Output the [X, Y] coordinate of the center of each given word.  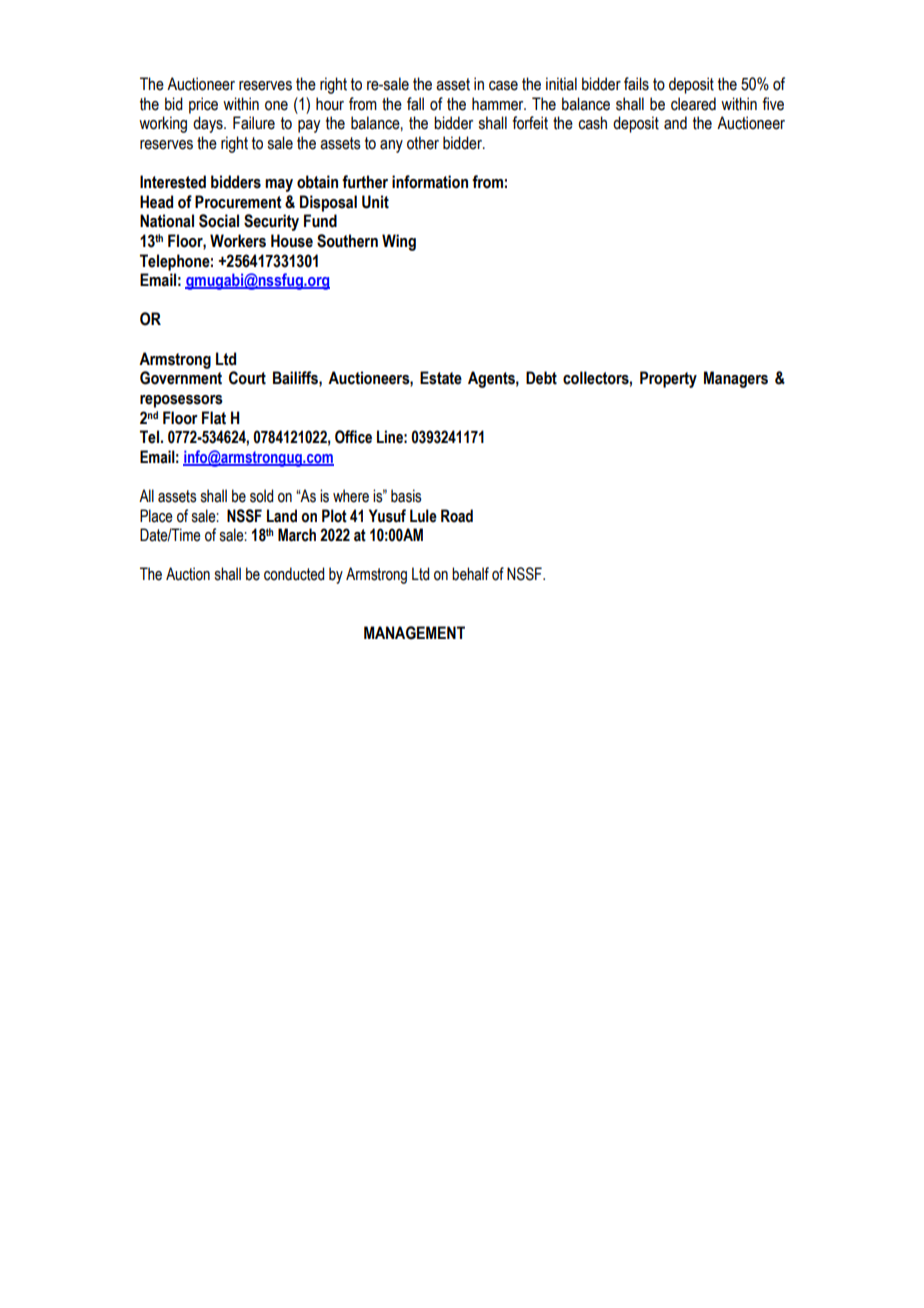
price [203, 105]
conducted [294, 574]
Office [353, 437]
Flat [214, 418]
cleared [693, 104]
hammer [499, 104]
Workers [238, 241]
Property [668, 379]
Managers [736, 379]
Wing [399, 242]
